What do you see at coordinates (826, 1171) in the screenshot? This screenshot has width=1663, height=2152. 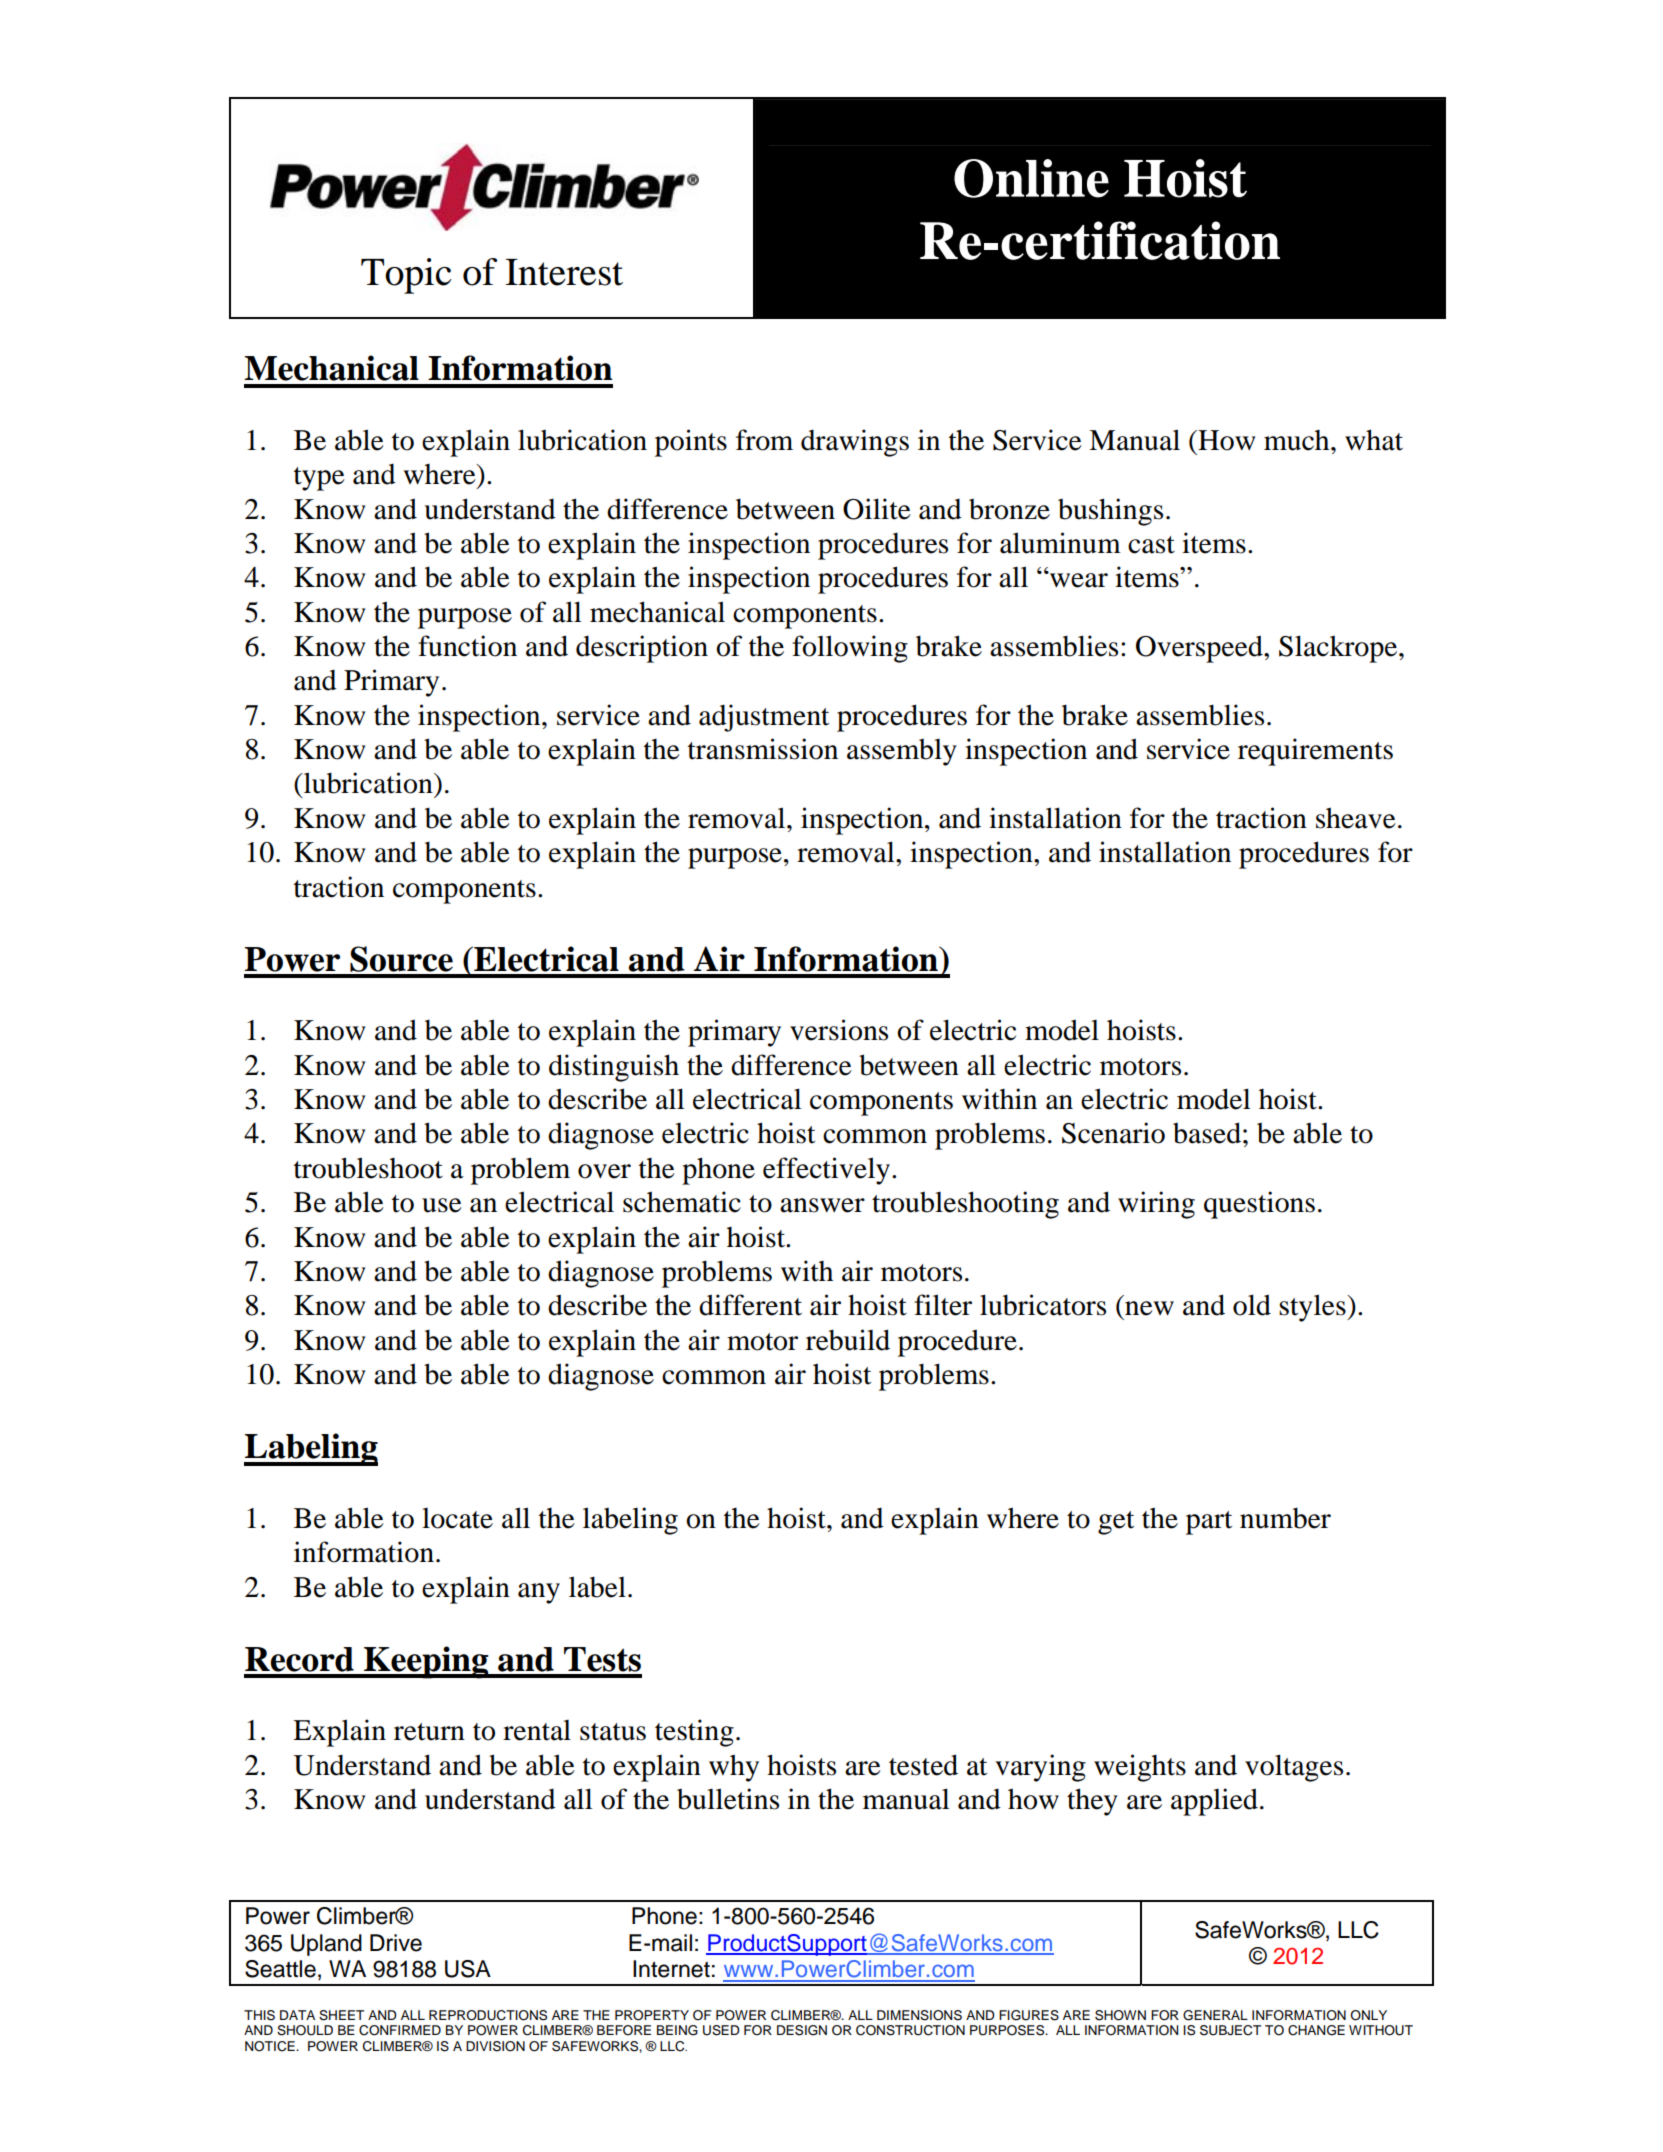 I see `effectively` at bounding box center [826, 1171].
